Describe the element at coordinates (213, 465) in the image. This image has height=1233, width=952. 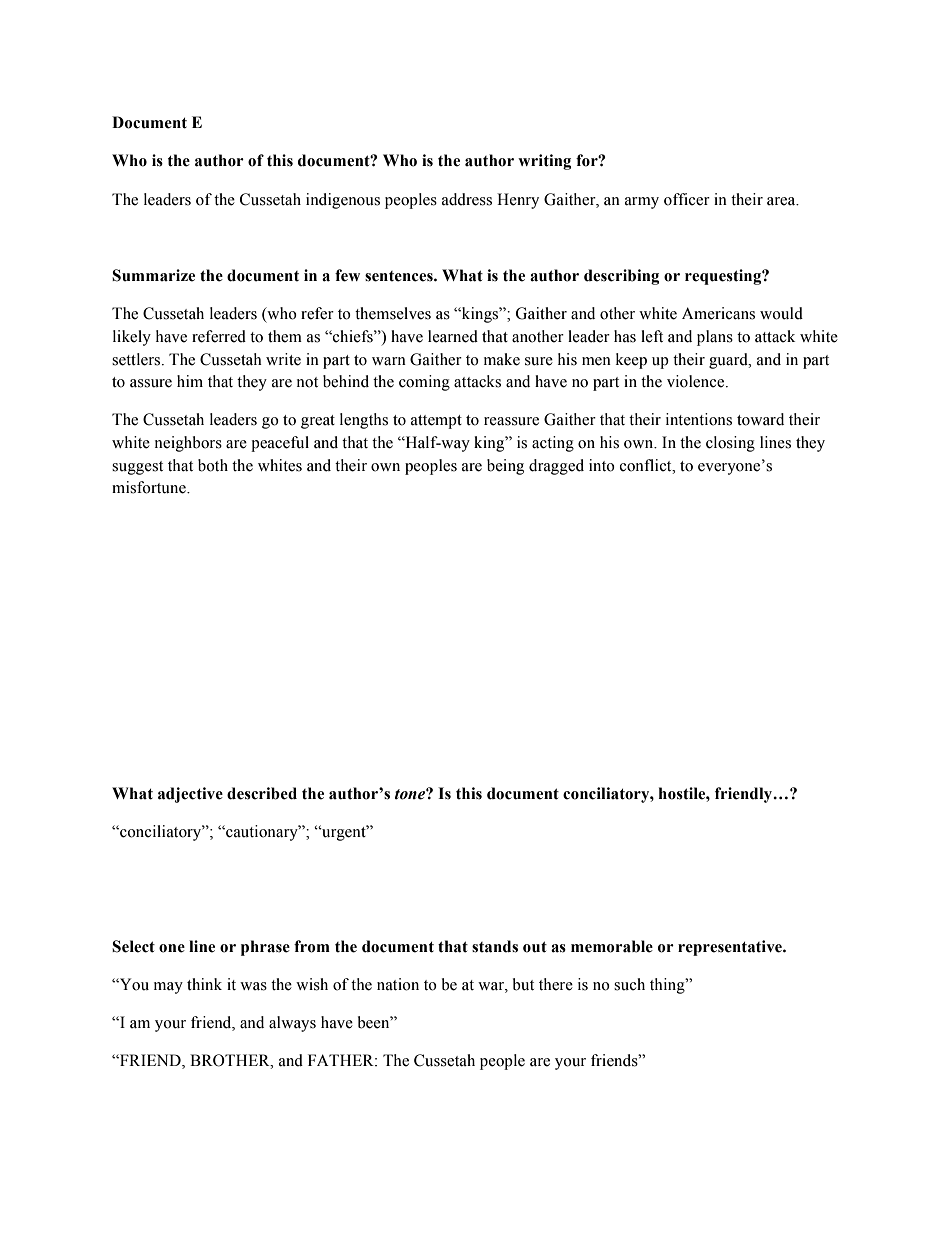
I see `both` at that location.
